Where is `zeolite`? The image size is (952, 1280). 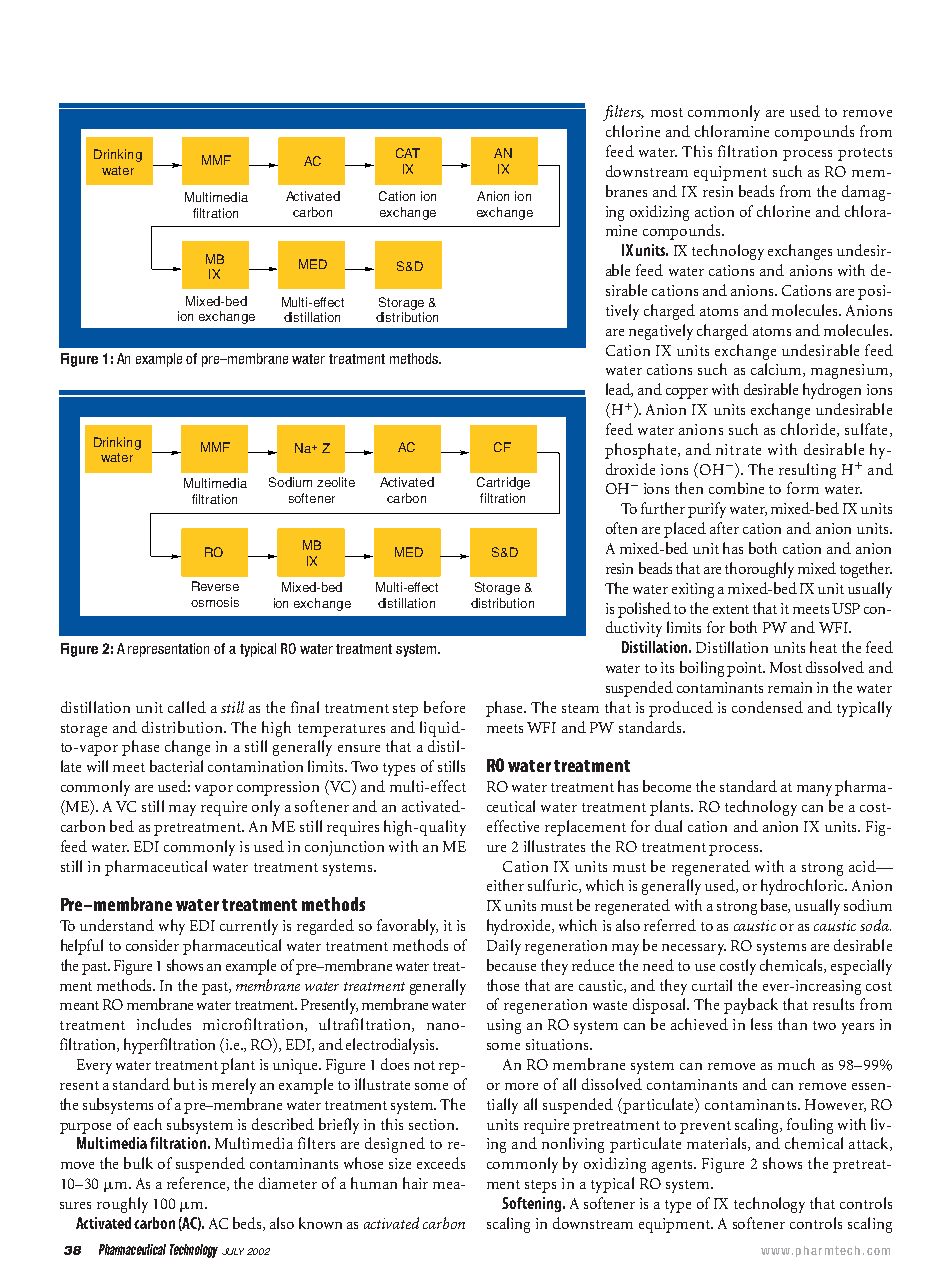 zeolite is located at coordinates (336, 482).
